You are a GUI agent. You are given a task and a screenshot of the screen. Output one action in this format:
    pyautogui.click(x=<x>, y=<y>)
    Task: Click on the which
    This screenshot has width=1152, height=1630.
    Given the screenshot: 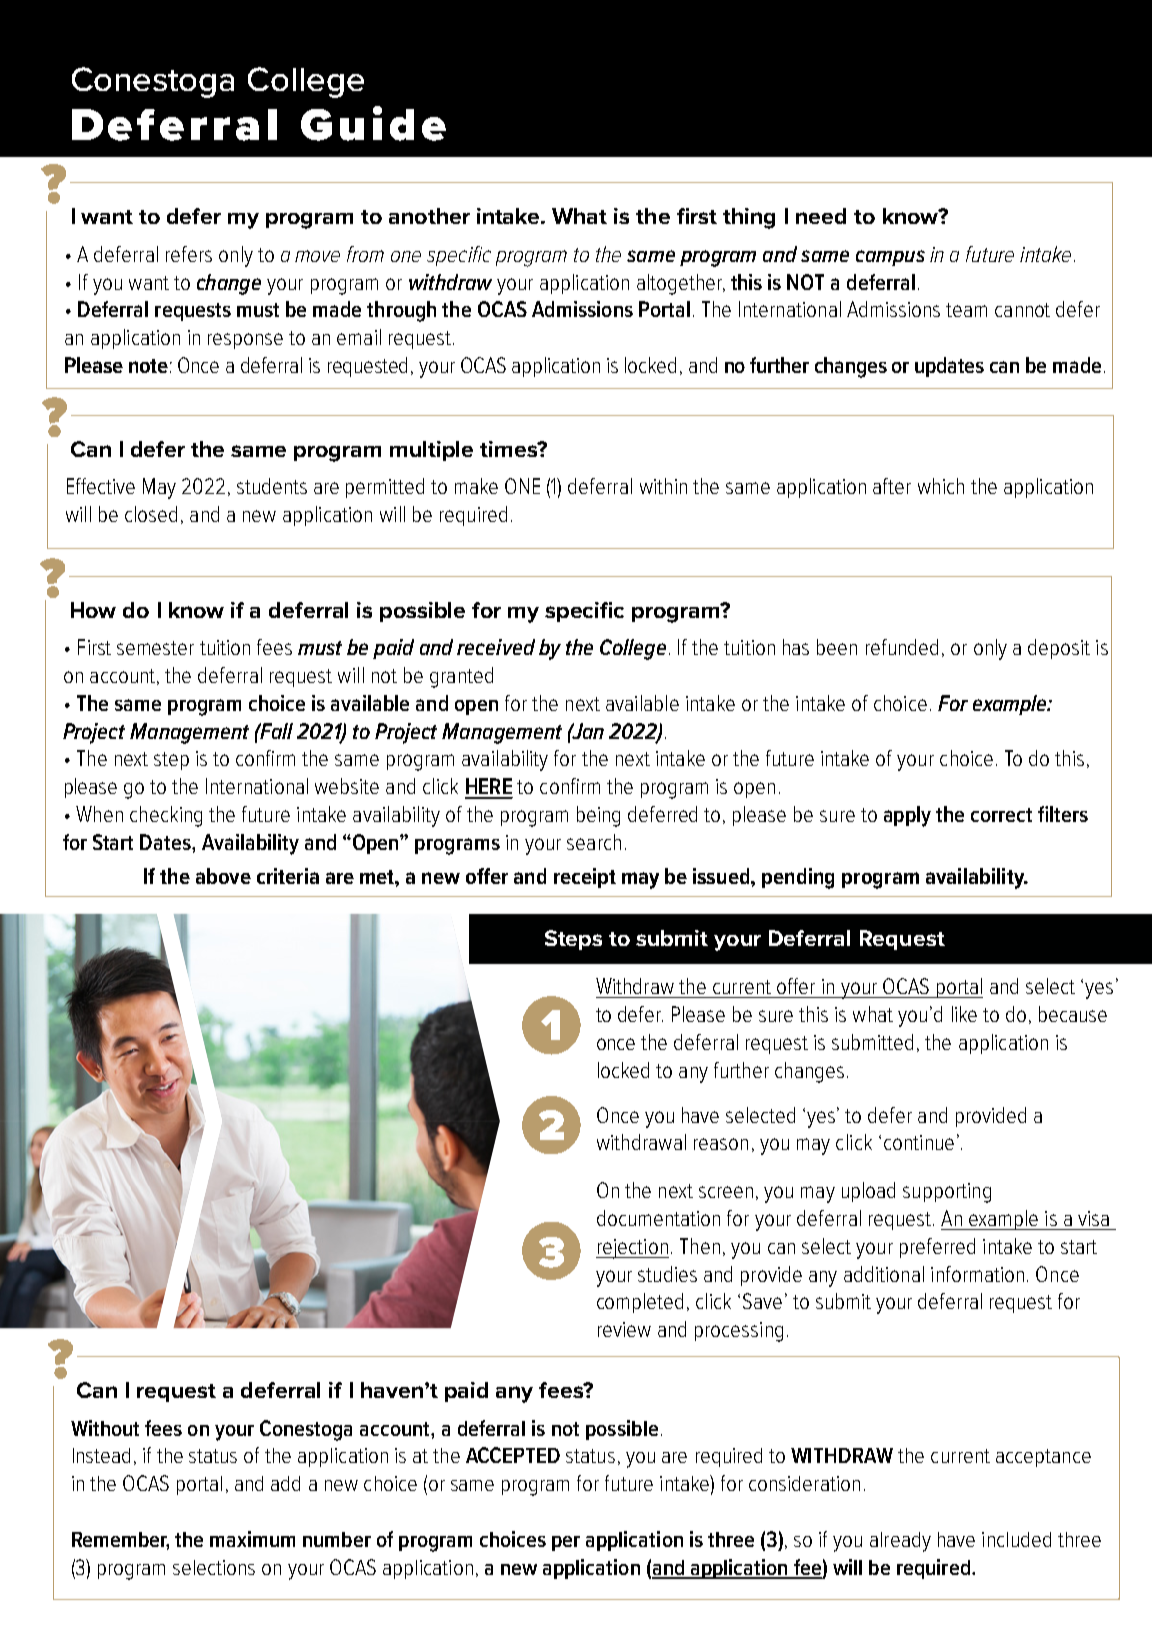 What is the action you would take?
    pyautogui.click(x=941, y=486)
